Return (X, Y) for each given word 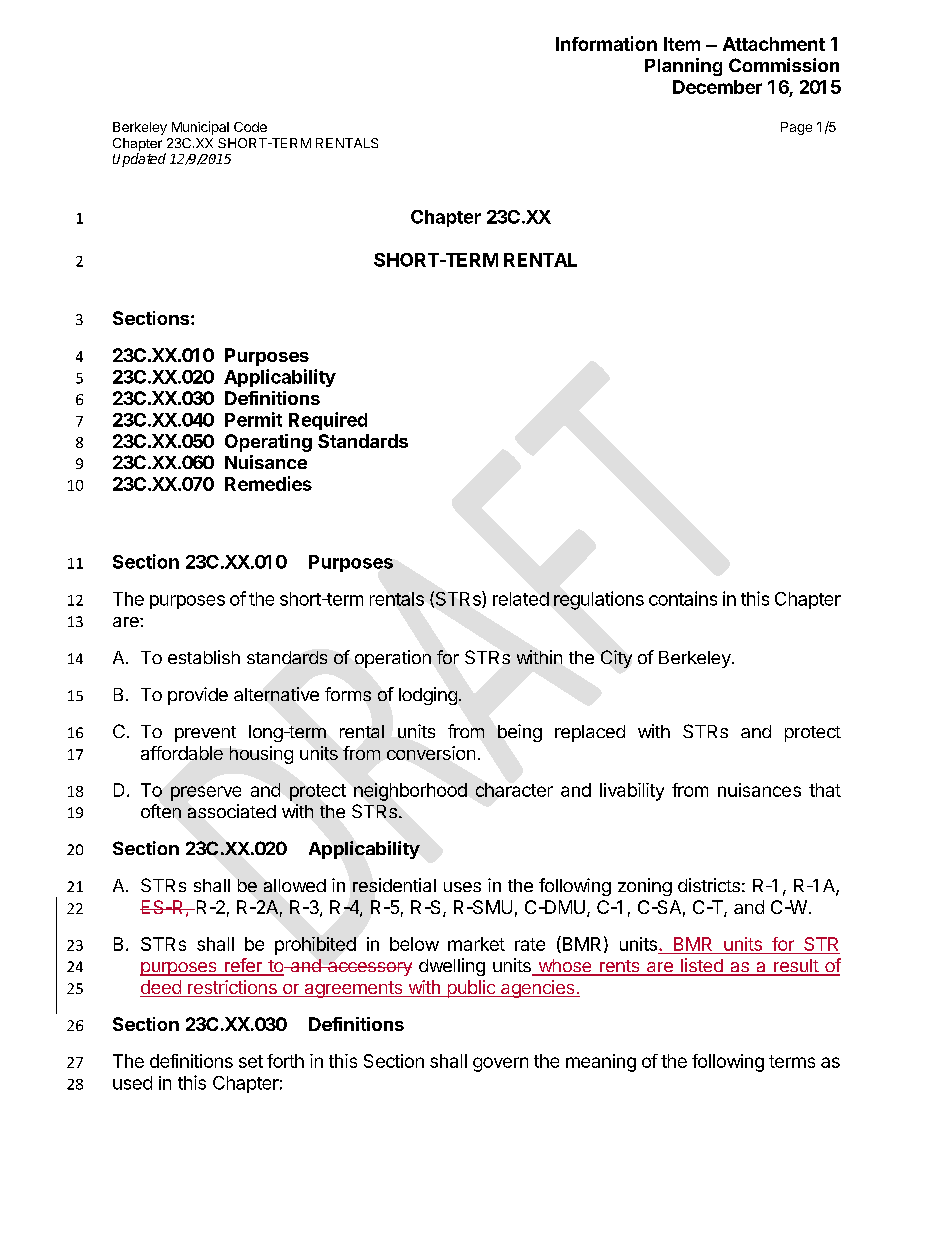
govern (500, 1064)
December (717, 87)
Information (606, 43)
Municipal (200, 128)
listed (701, 966)
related (521, 599)
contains (683, 598)
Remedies (268, 483)
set (251, 1061)
